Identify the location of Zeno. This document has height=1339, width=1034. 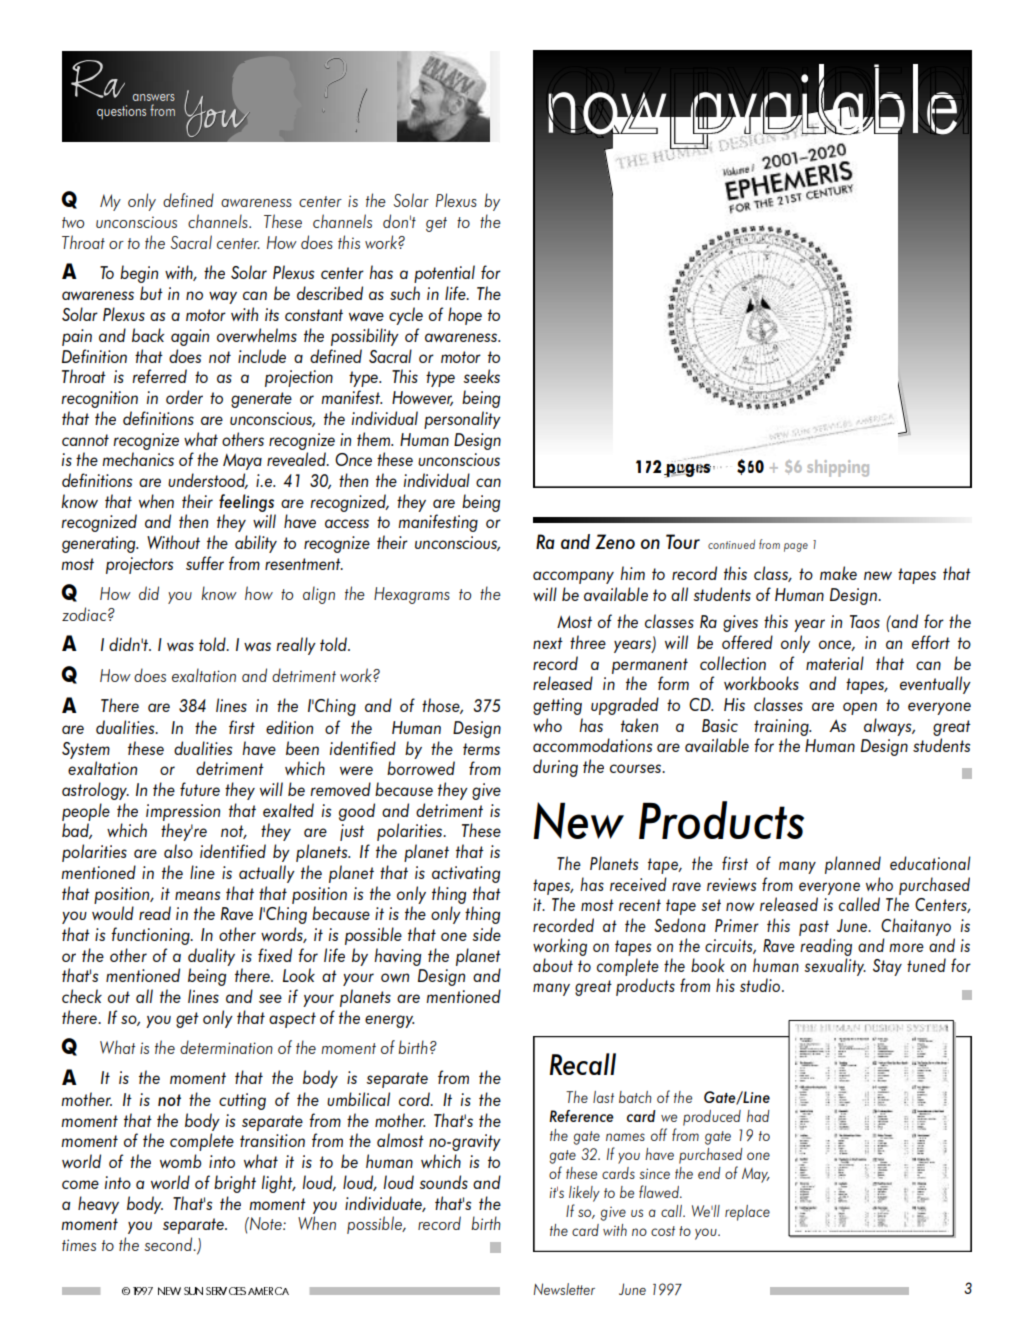
(615, 541).
